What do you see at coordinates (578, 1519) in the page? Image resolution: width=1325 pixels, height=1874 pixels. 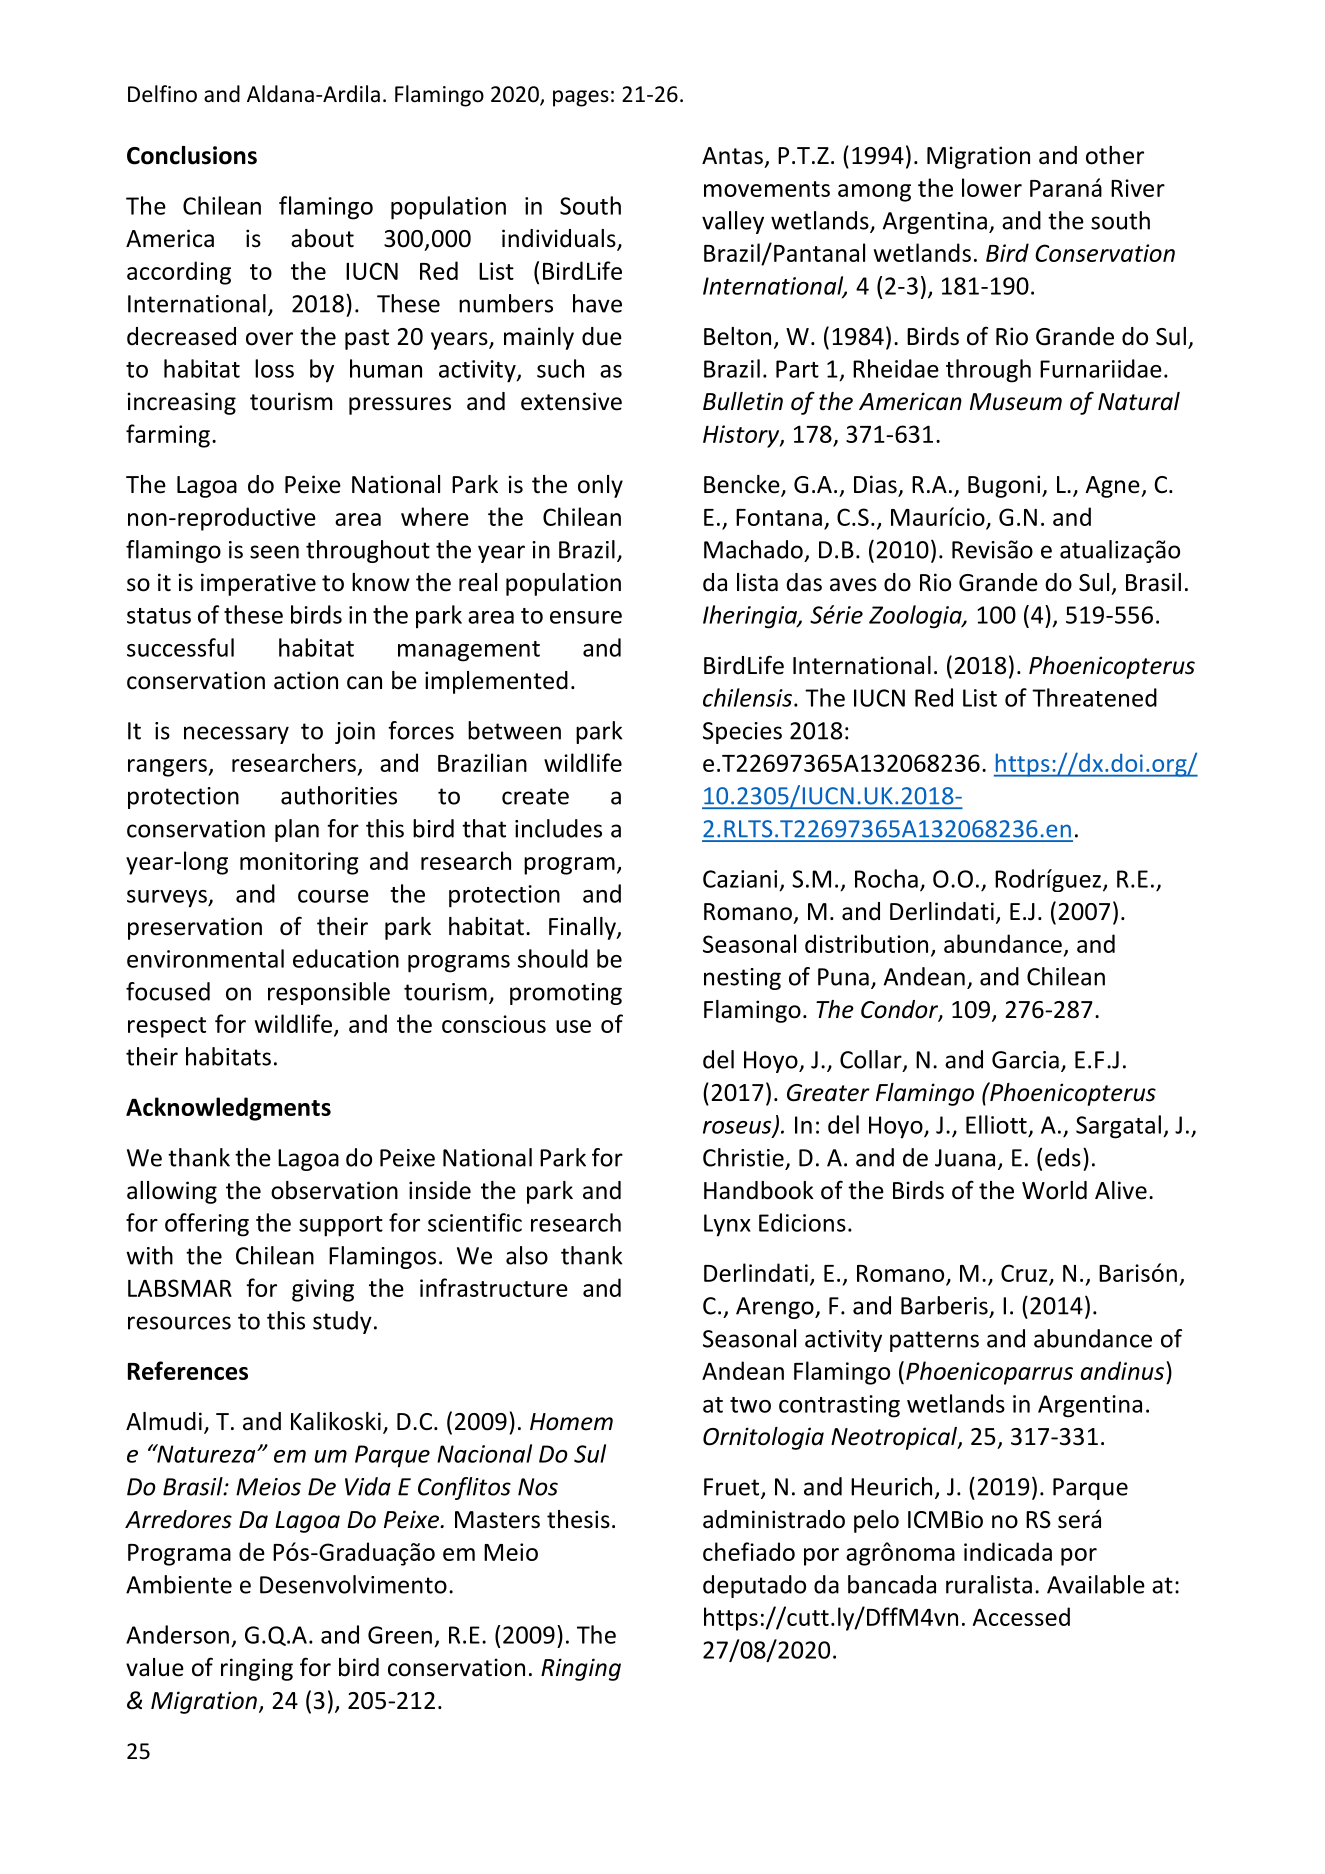 I see `thesis` at bounding box center [578, 1519].
